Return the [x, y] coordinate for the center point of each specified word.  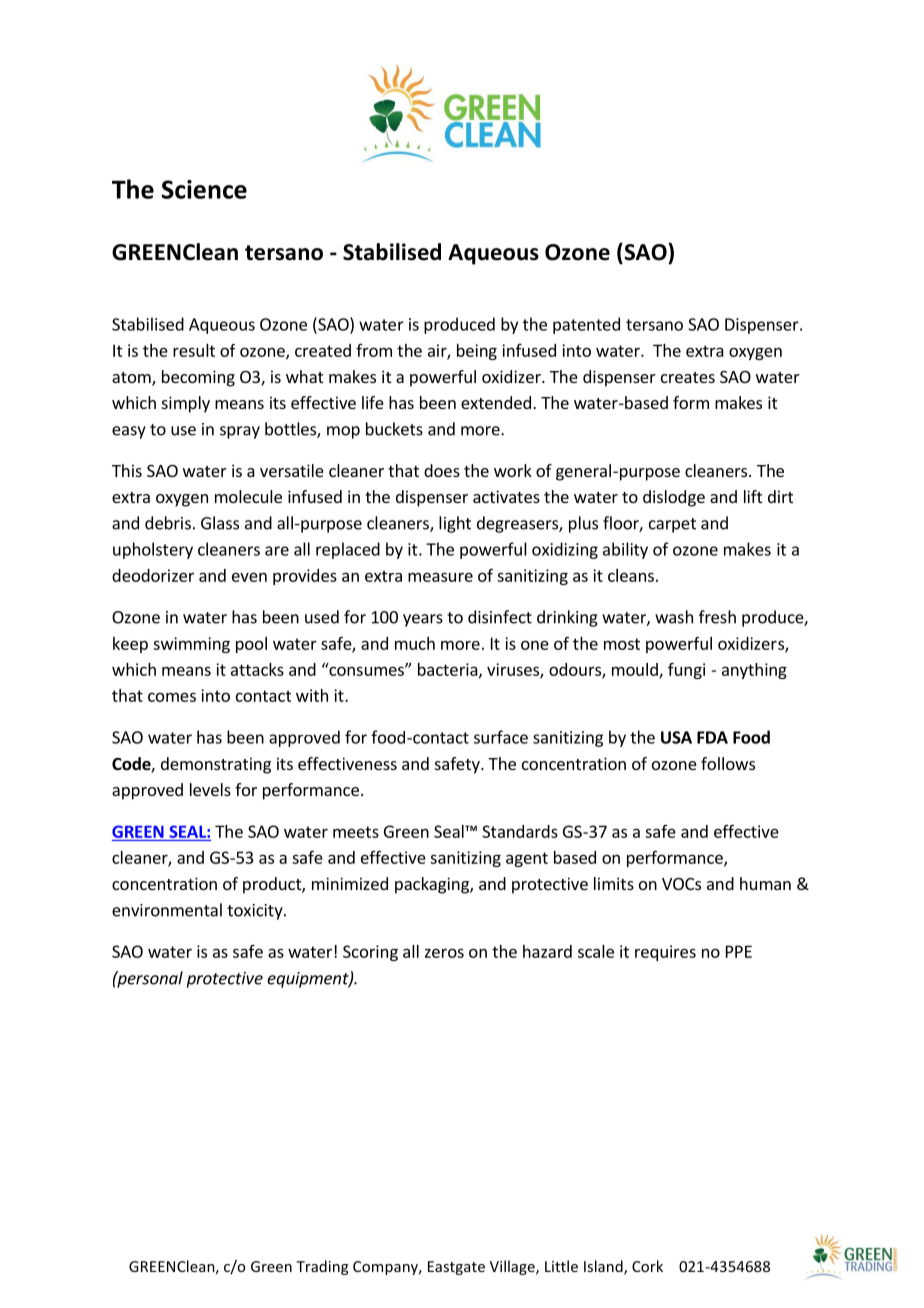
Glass [220, 523]
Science [204, 189]
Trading [322, 1267]
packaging [433, 885]
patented [586, 325]
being [477, 352]
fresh [717, 617]
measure [440, 577]
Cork [647, 1266]
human [765, 883]
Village [513, 1267]
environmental [167, 910]
